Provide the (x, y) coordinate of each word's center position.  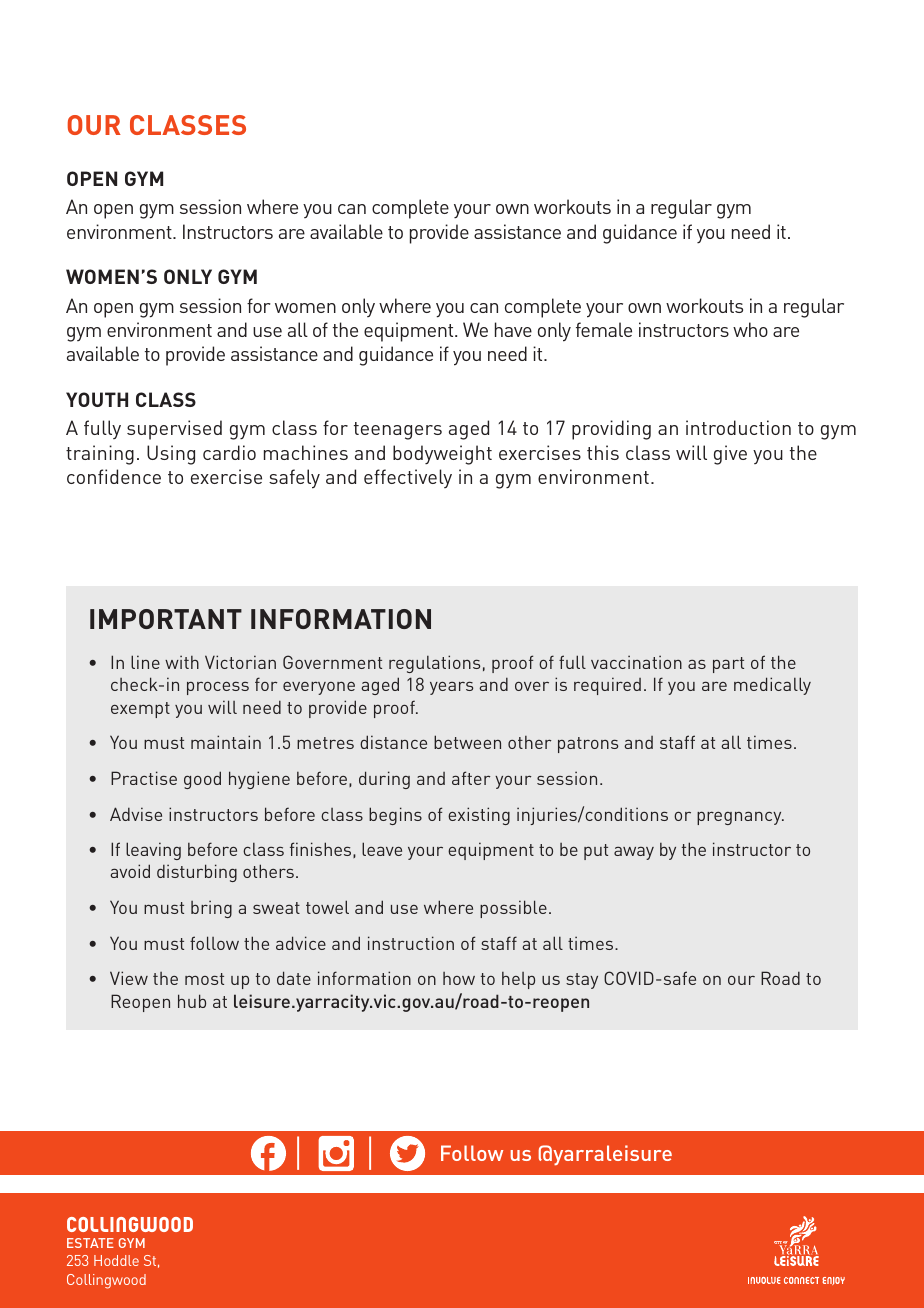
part (728, 665)
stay (582, 981)
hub (192, 1001)
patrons (588, 745)
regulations (434, 664)
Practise (144, 778)
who (750, 329)
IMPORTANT (166, 619)
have (513, 329)
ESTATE (90, 1243)
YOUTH (97, 399)
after (471, 778)
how (459, 978)
